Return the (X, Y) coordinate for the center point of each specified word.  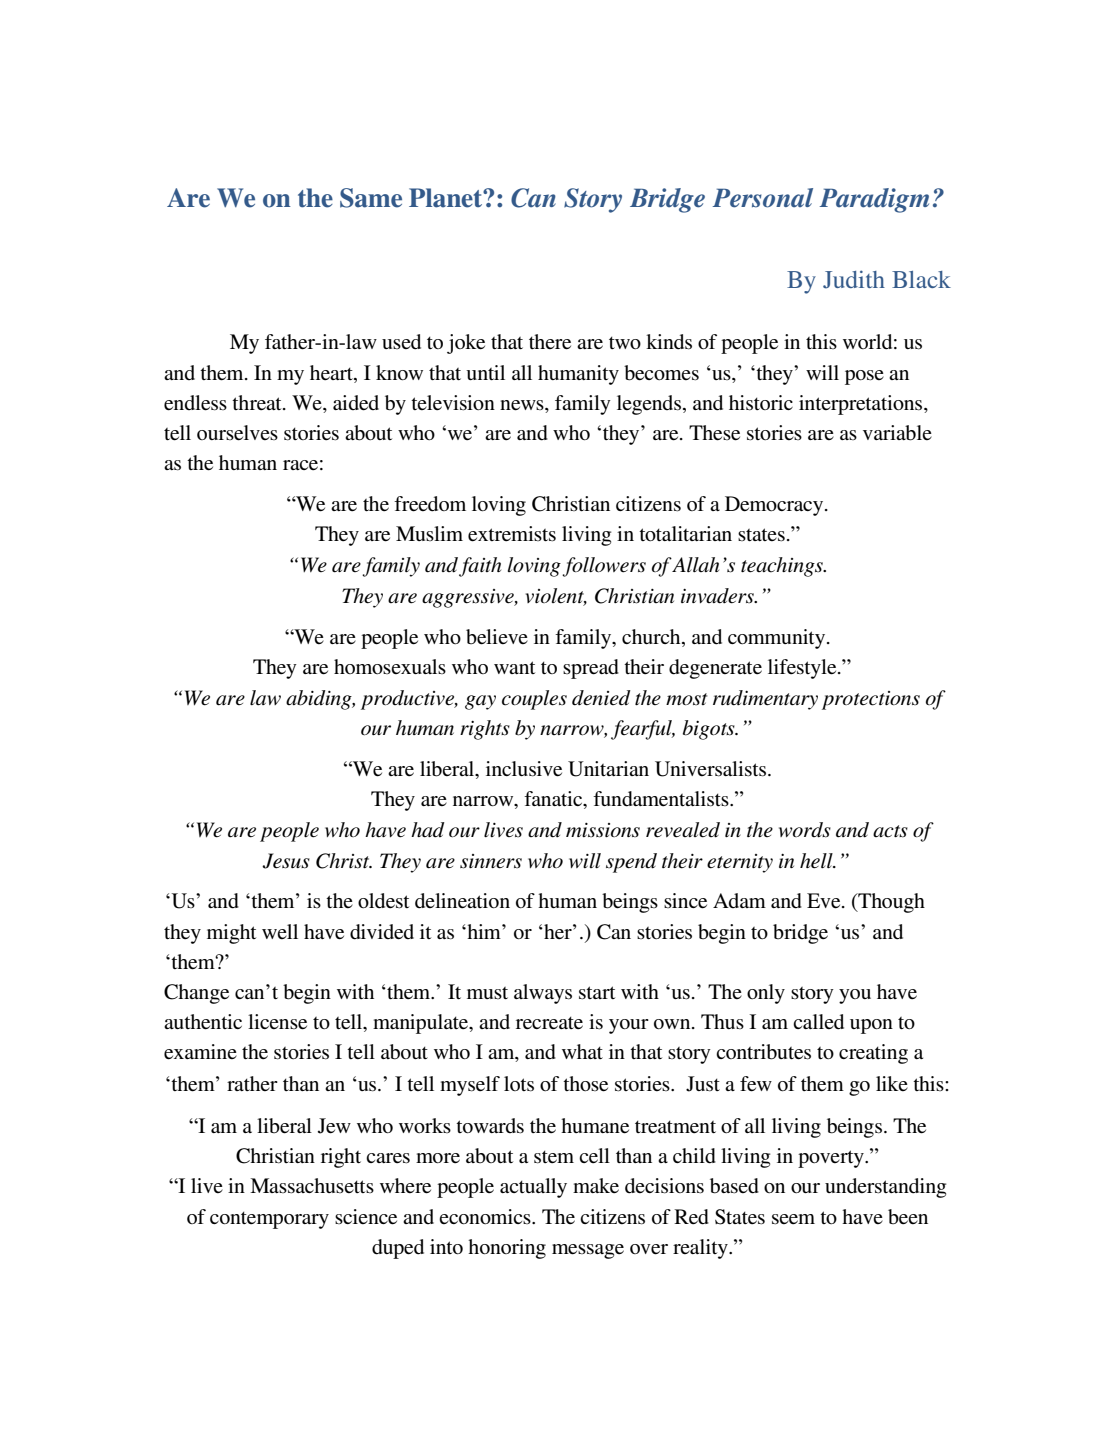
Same (371, 198)
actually (533, 1188)
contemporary (269, 1220)
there (550, 342)
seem (793, 1219)
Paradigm (874, 200)
